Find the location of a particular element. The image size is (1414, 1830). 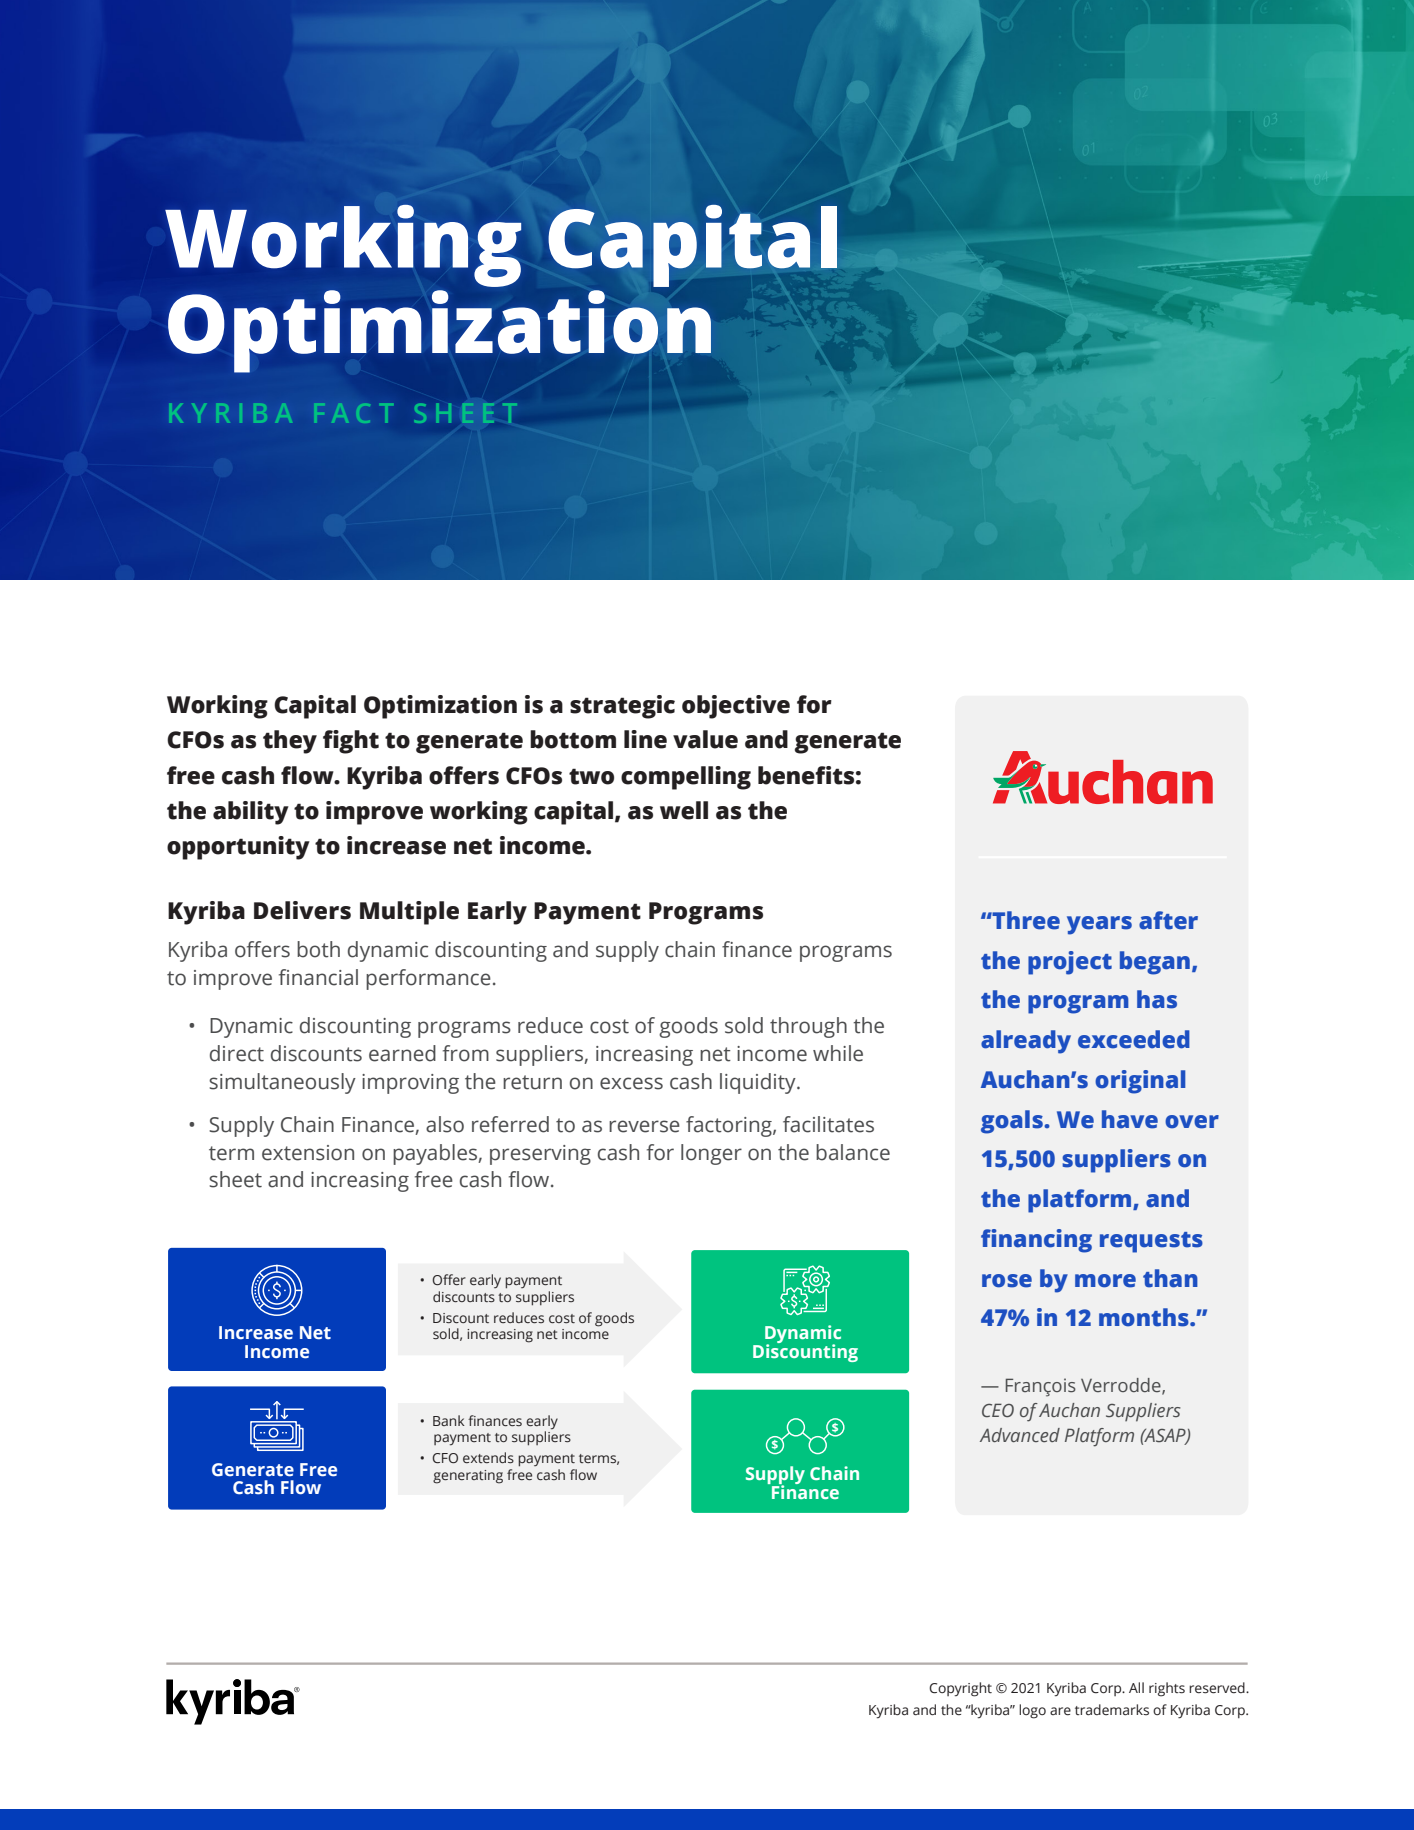

liquidity is located at coordinates (759, 1083).
